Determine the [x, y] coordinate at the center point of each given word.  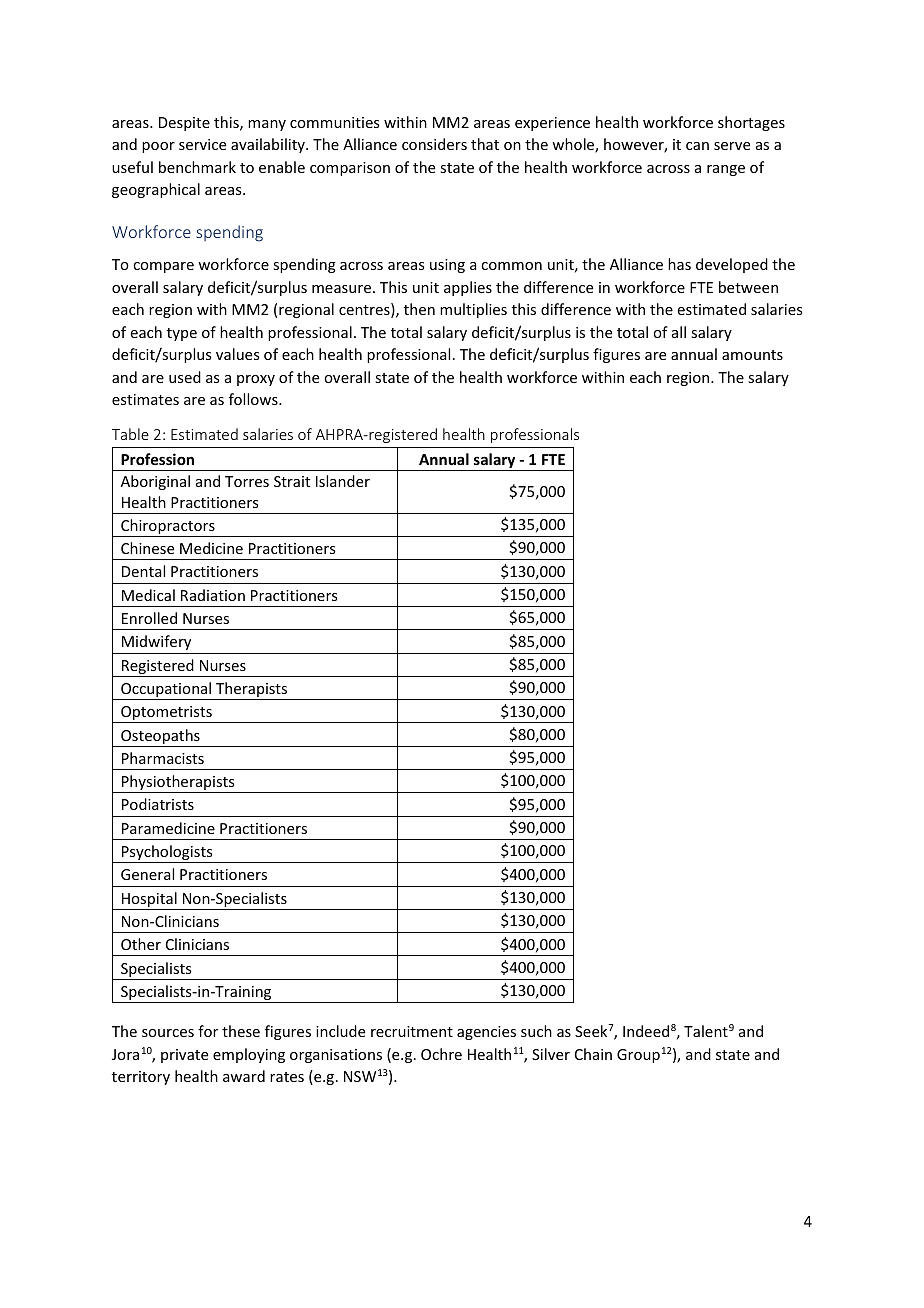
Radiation [213, 595]
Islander [343, 481]
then [419, 309]
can [697, 146]
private [184, 1056]
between [748, 287]
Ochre [441, 1054]
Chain [593, 1054]
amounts [752, 355]
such [536, 1031]
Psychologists [167, 854]
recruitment [412, 1031]
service [202, 144]
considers [434, 144]
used [185, 377]
